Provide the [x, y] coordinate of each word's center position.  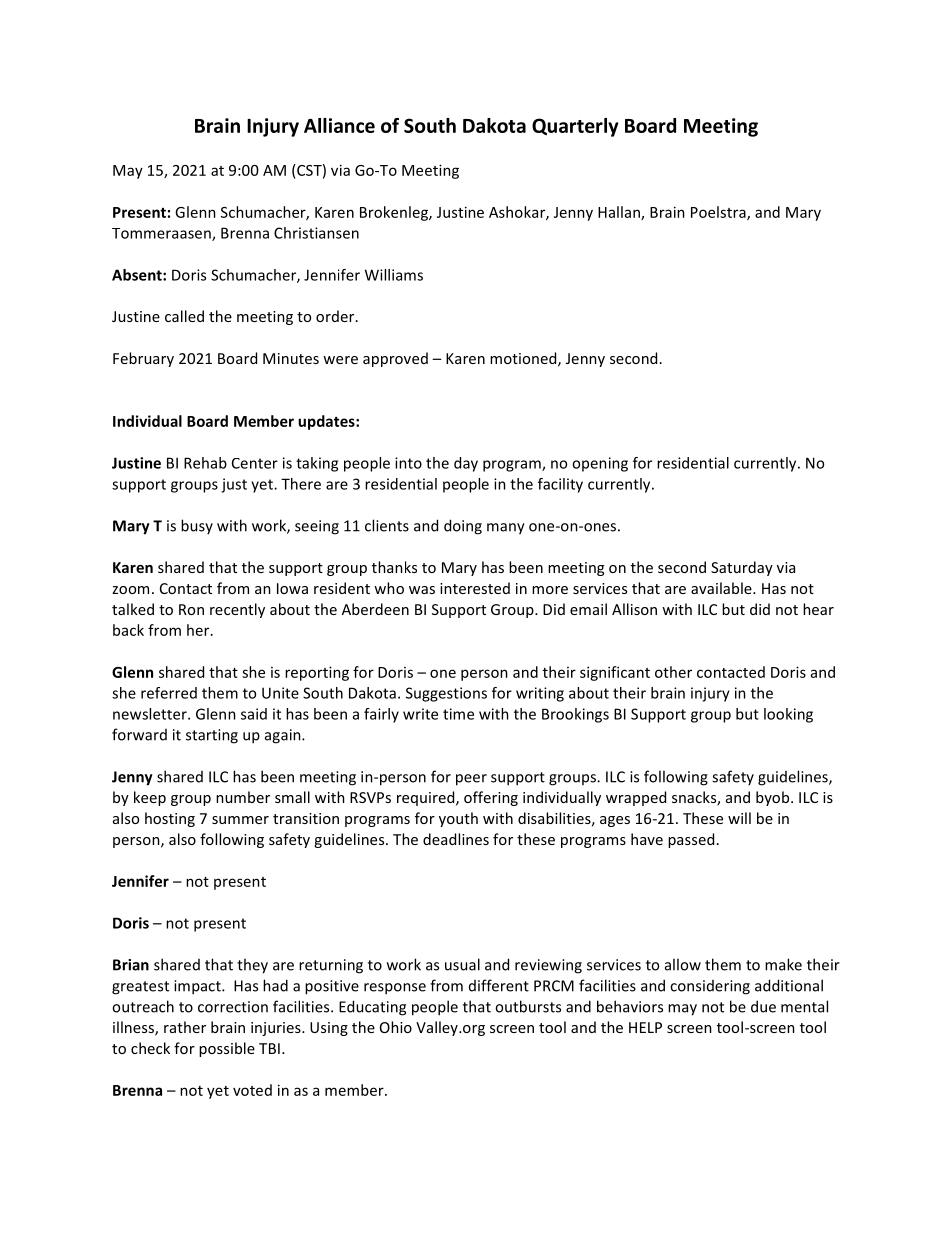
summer [240, 820]
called [184, 316]
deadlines [456, 839]
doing [463, 527]
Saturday [742, 568]
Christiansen [316, 233]
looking [788, 715]
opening [600, 464]
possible [227, 1049]
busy [197, 526]
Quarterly [575, 127]
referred [169, 693]
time [458, 714]
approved [395, 359]
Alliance [339, 125]
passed [691, 840]
